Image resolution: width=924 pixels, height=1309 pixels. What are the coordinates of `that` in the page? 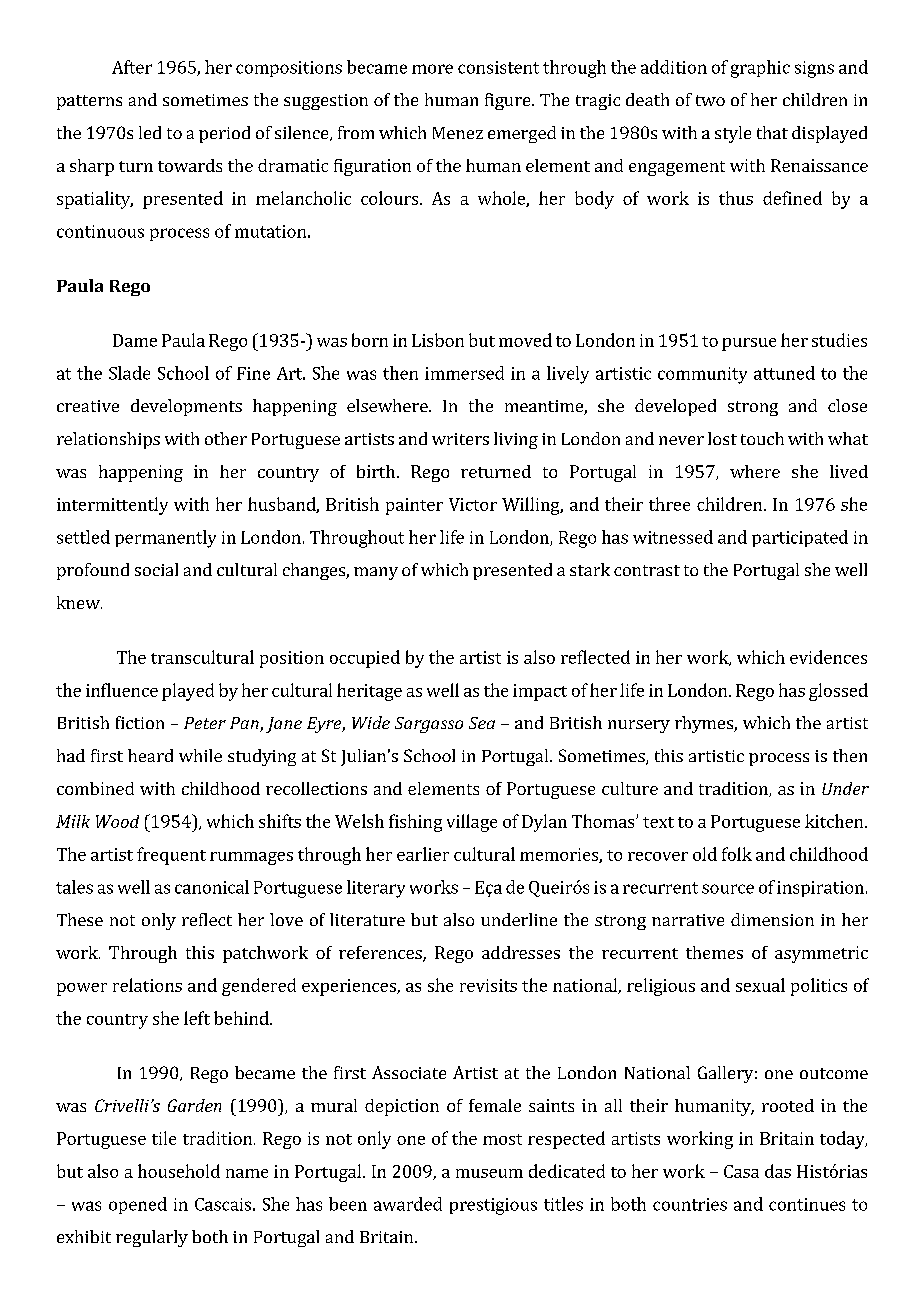 It's located at (772, 132).
